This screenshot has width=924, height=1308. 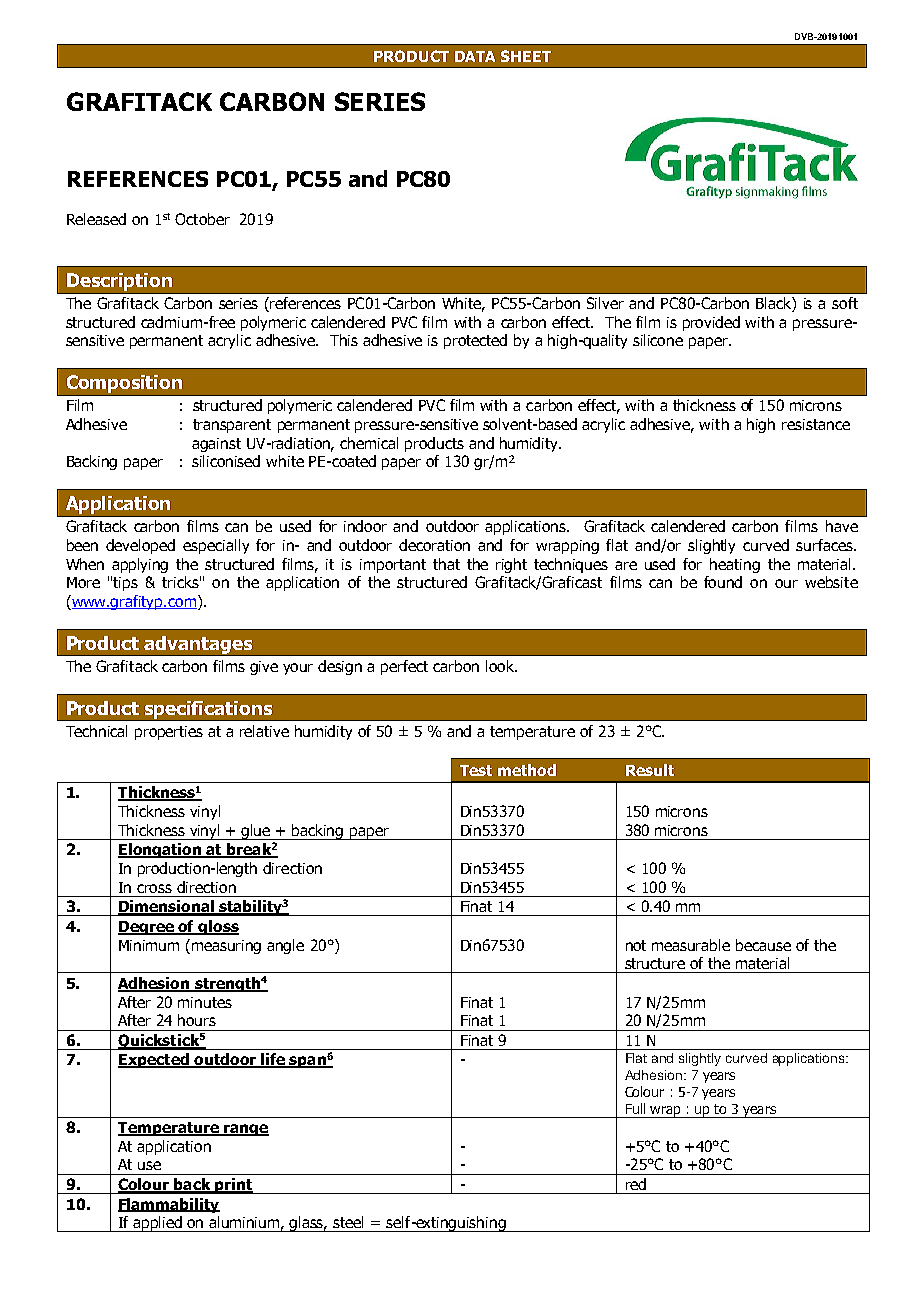 What do you see at coordinates (475, 56) in the screenshot?
I see `DATA` at bounding box center [475, 56].
